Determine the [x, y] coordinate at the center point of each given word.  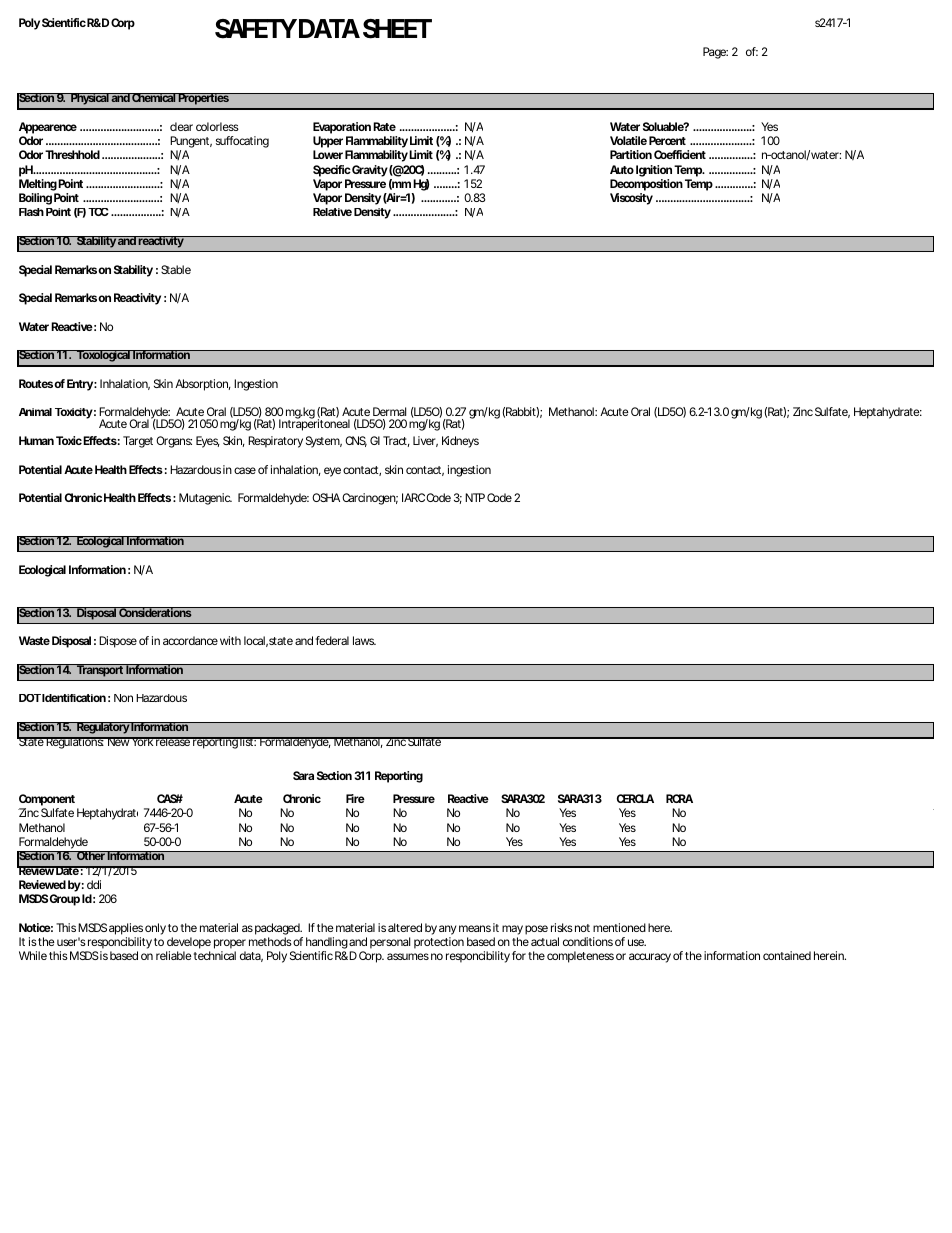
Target [138, 442]
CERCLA [635, 798]
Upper [328, 143]
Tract [396, 441]
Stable [176, 269]
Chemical [153, 97]
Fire [355, 798]
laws [364, 640]
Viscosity [631, 199]
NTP [475, 497]
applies [126, 929]
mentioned [619, 927]
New [118, 741]
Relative [332, 212]
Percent [667, 140]
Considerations [155, 612]
